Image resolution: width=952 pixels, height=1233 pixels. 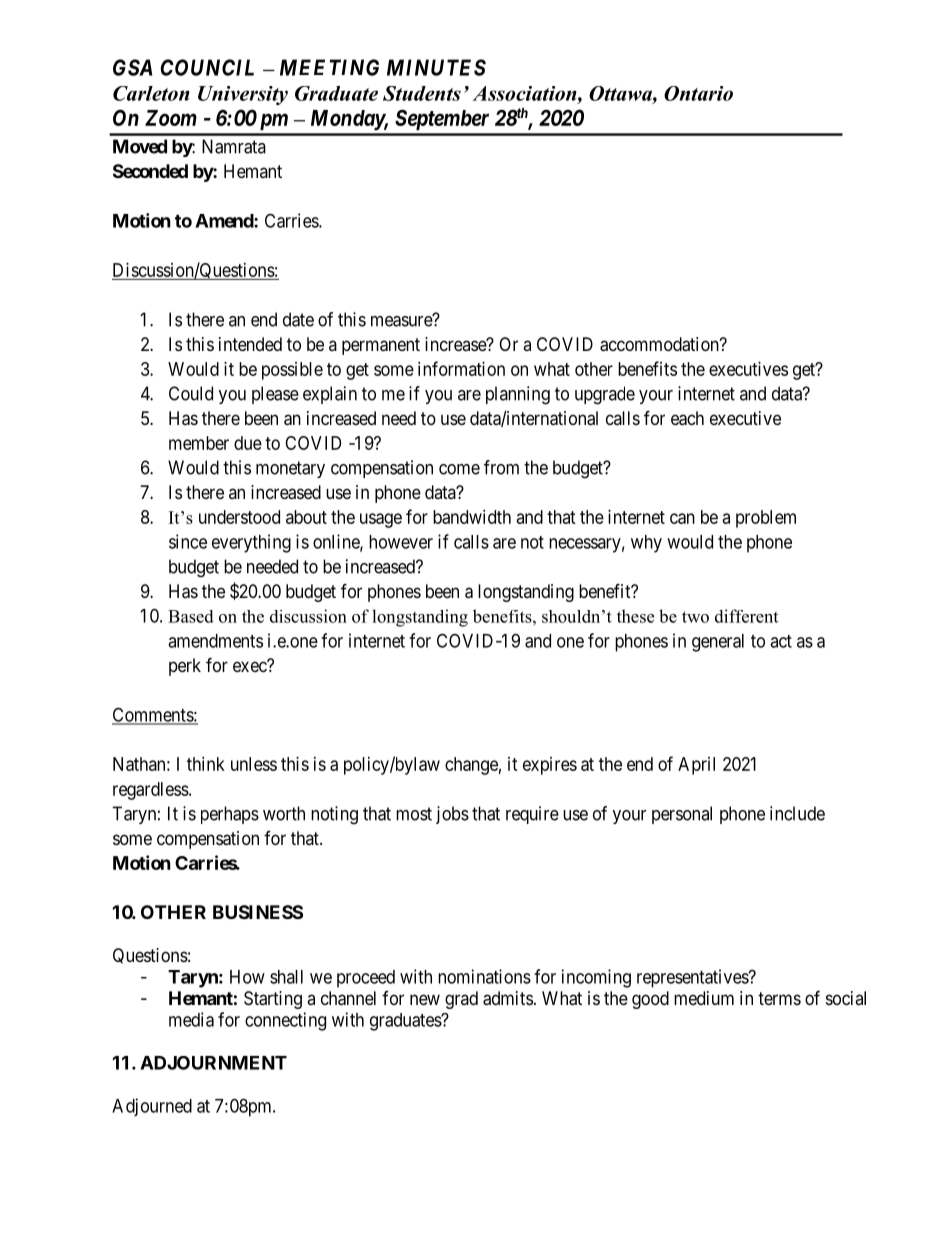 I want to click on since, so click(x=188, y=541).
